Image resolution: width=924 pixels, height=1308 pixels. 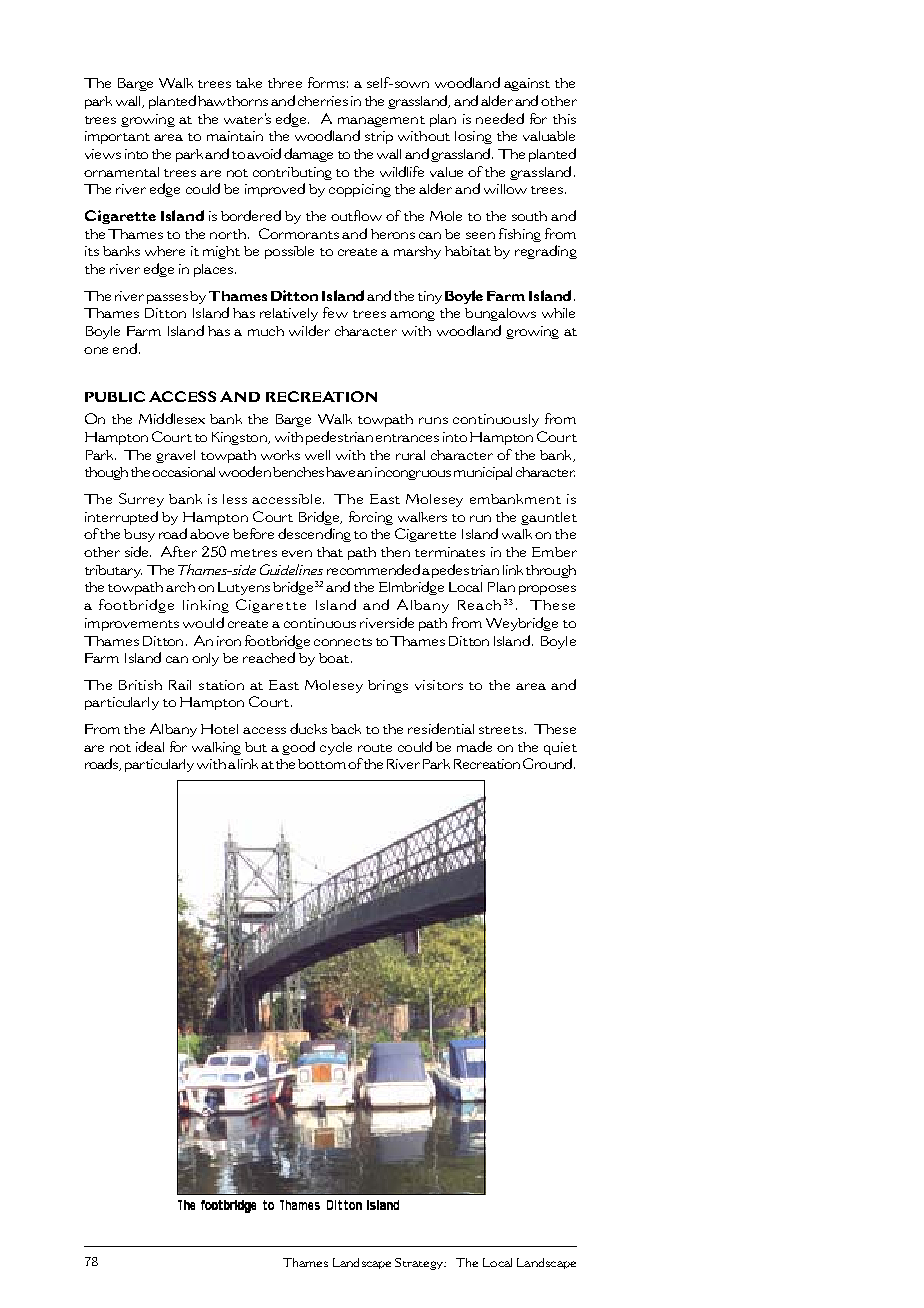 What do you see at coordinates (141, 500) in the image?
I see `Surrey` at bounding box center [141, 500].
